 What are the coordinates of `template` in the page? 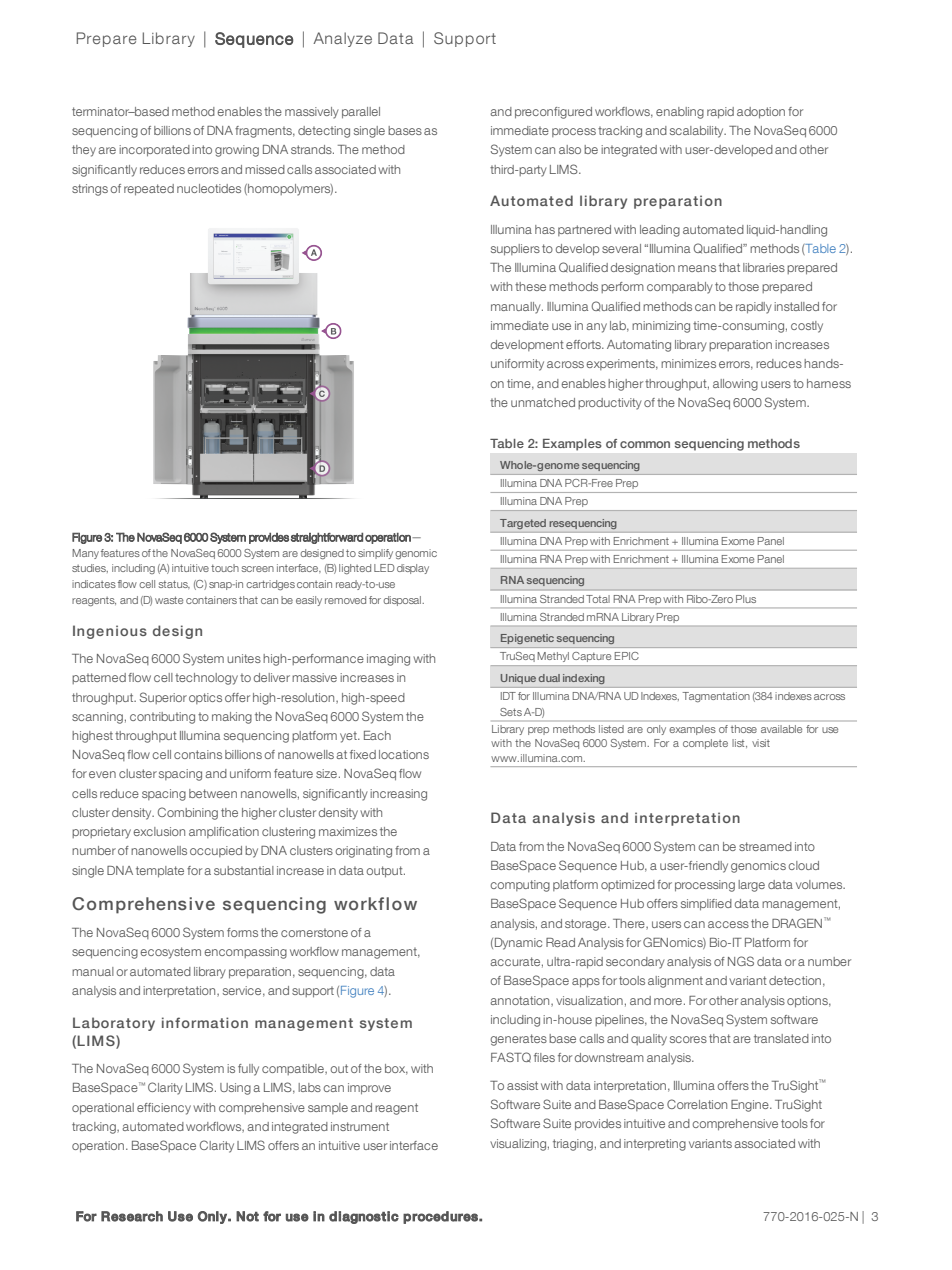 It's located at (160, 872).
